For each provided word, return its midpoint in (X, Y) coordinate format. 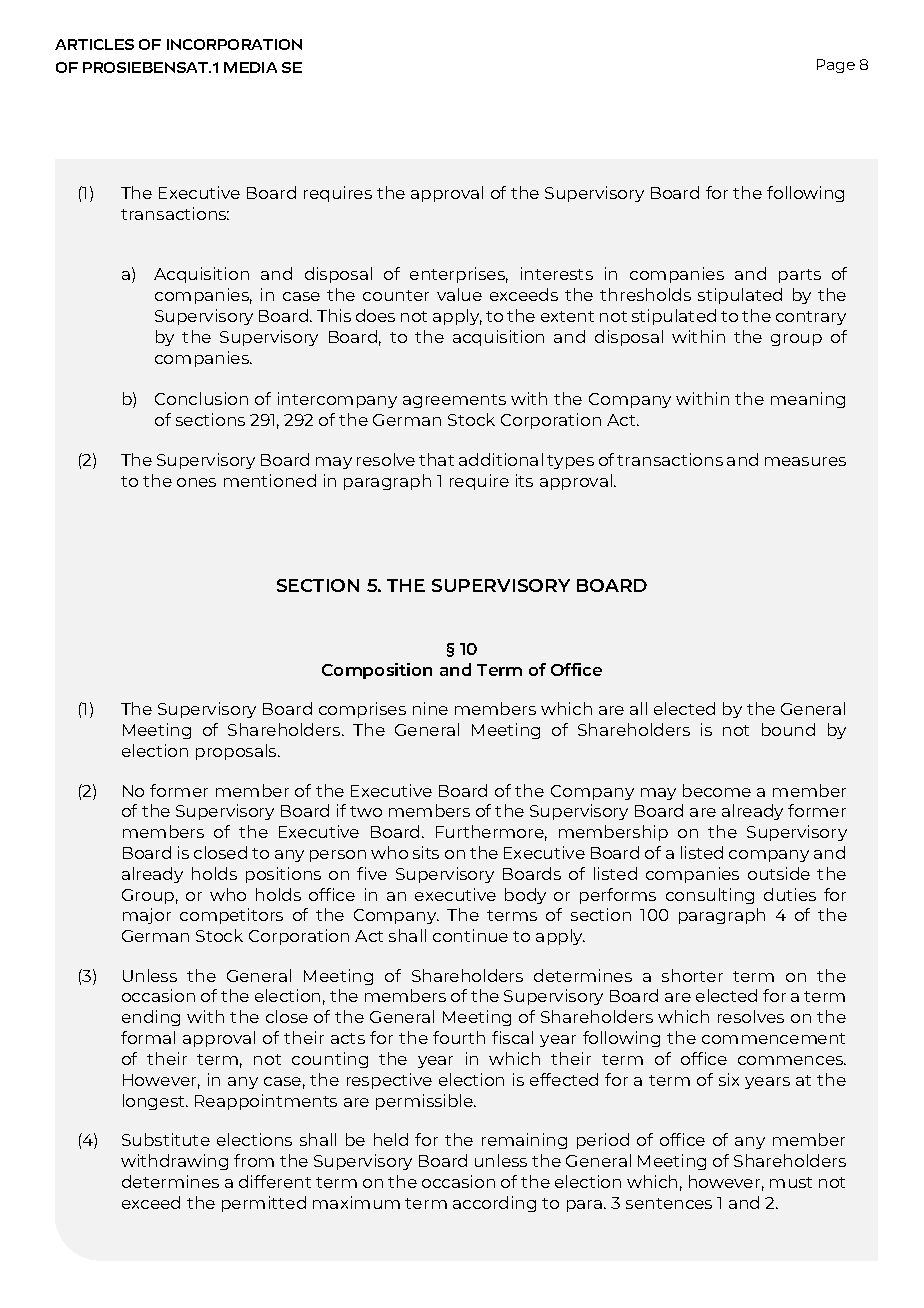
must (791, 1182)
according (494, 1204)
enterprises (459, 275)
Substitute (166, 1139)
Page (836, 66)
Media (250, 67)
